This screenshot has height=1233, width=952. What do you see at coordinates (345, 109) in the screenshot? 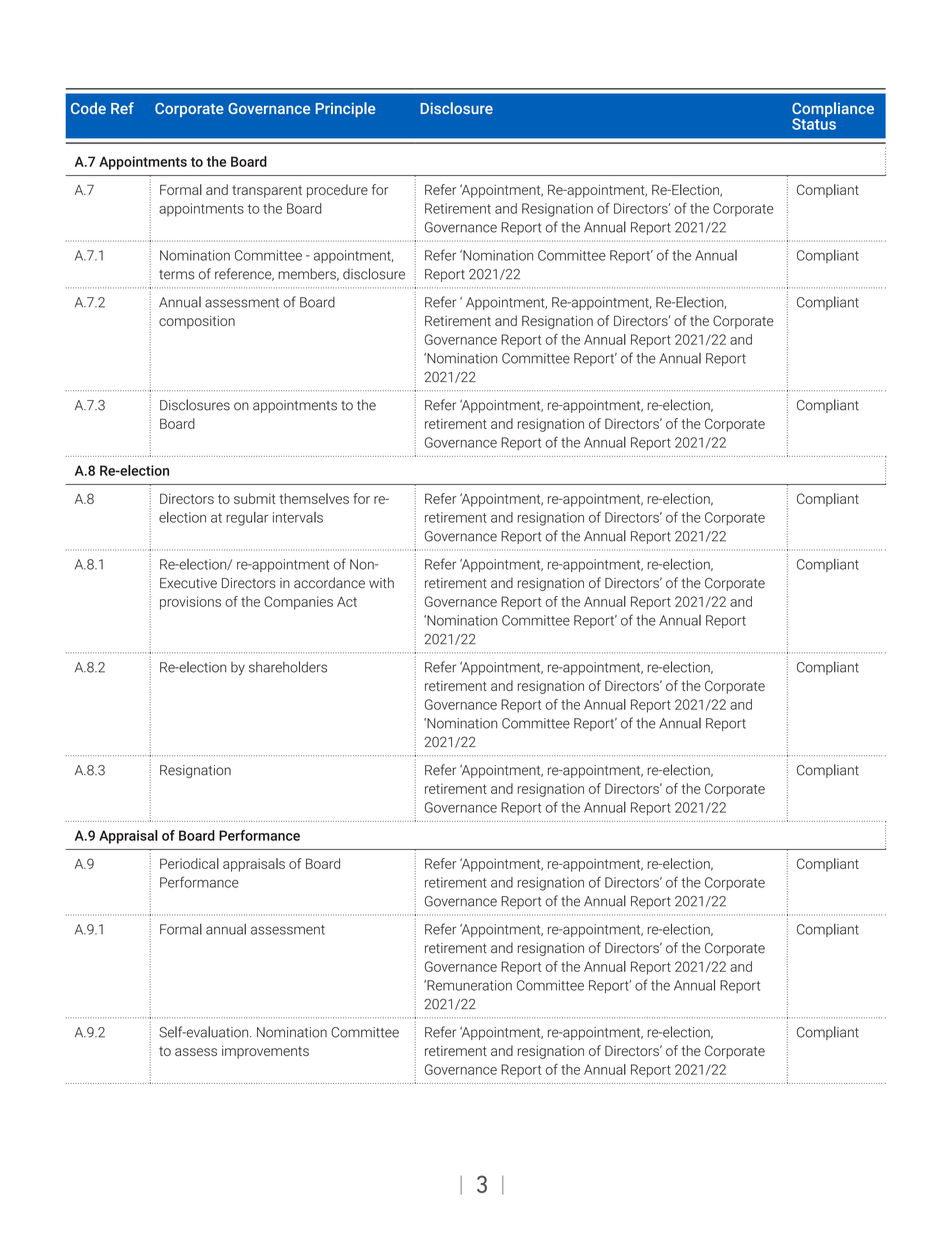
I see `Principle` at bounding box center [345, 109].
